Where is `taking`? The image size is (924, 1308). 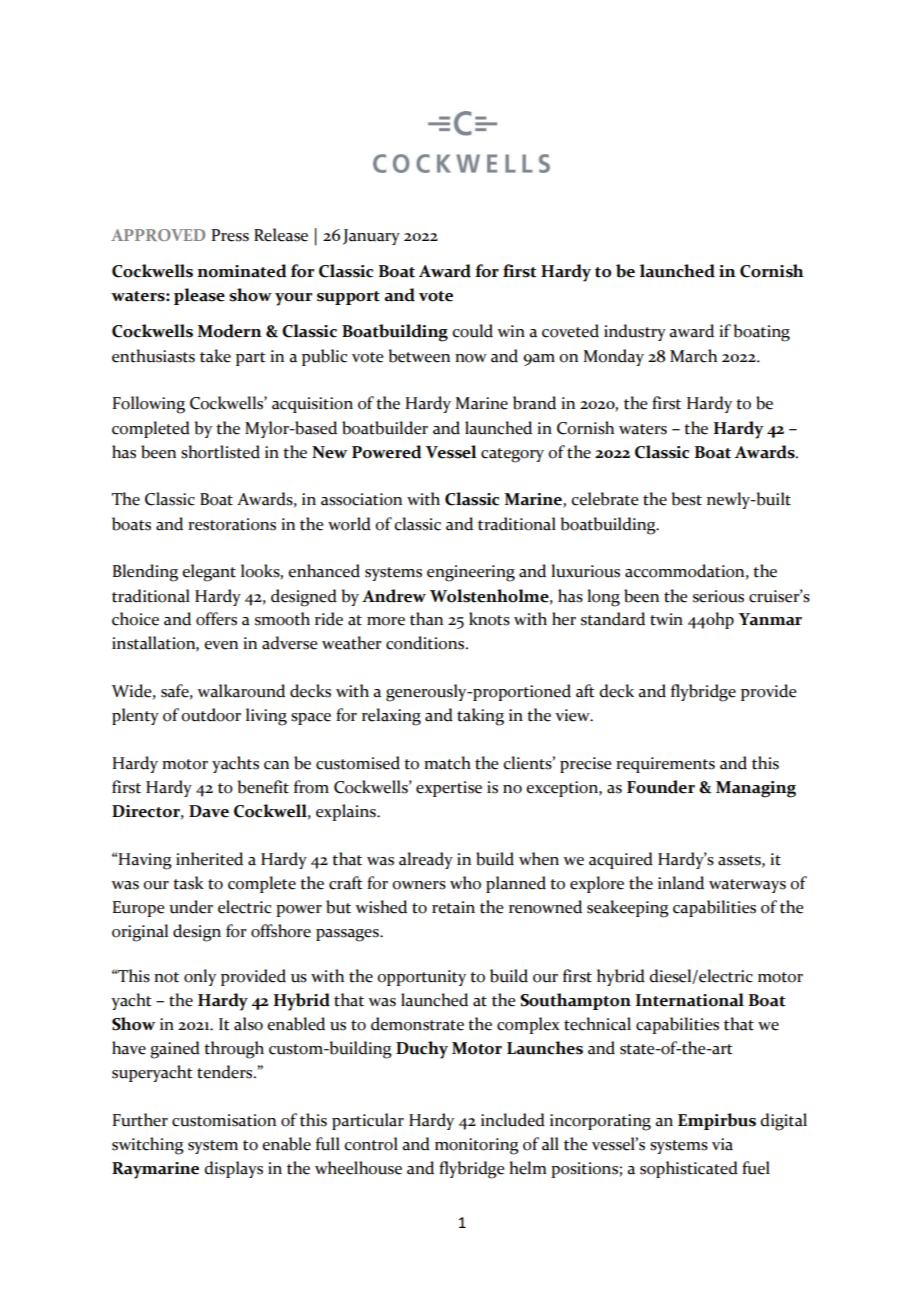 taking is located at coordinates (480, 717).
